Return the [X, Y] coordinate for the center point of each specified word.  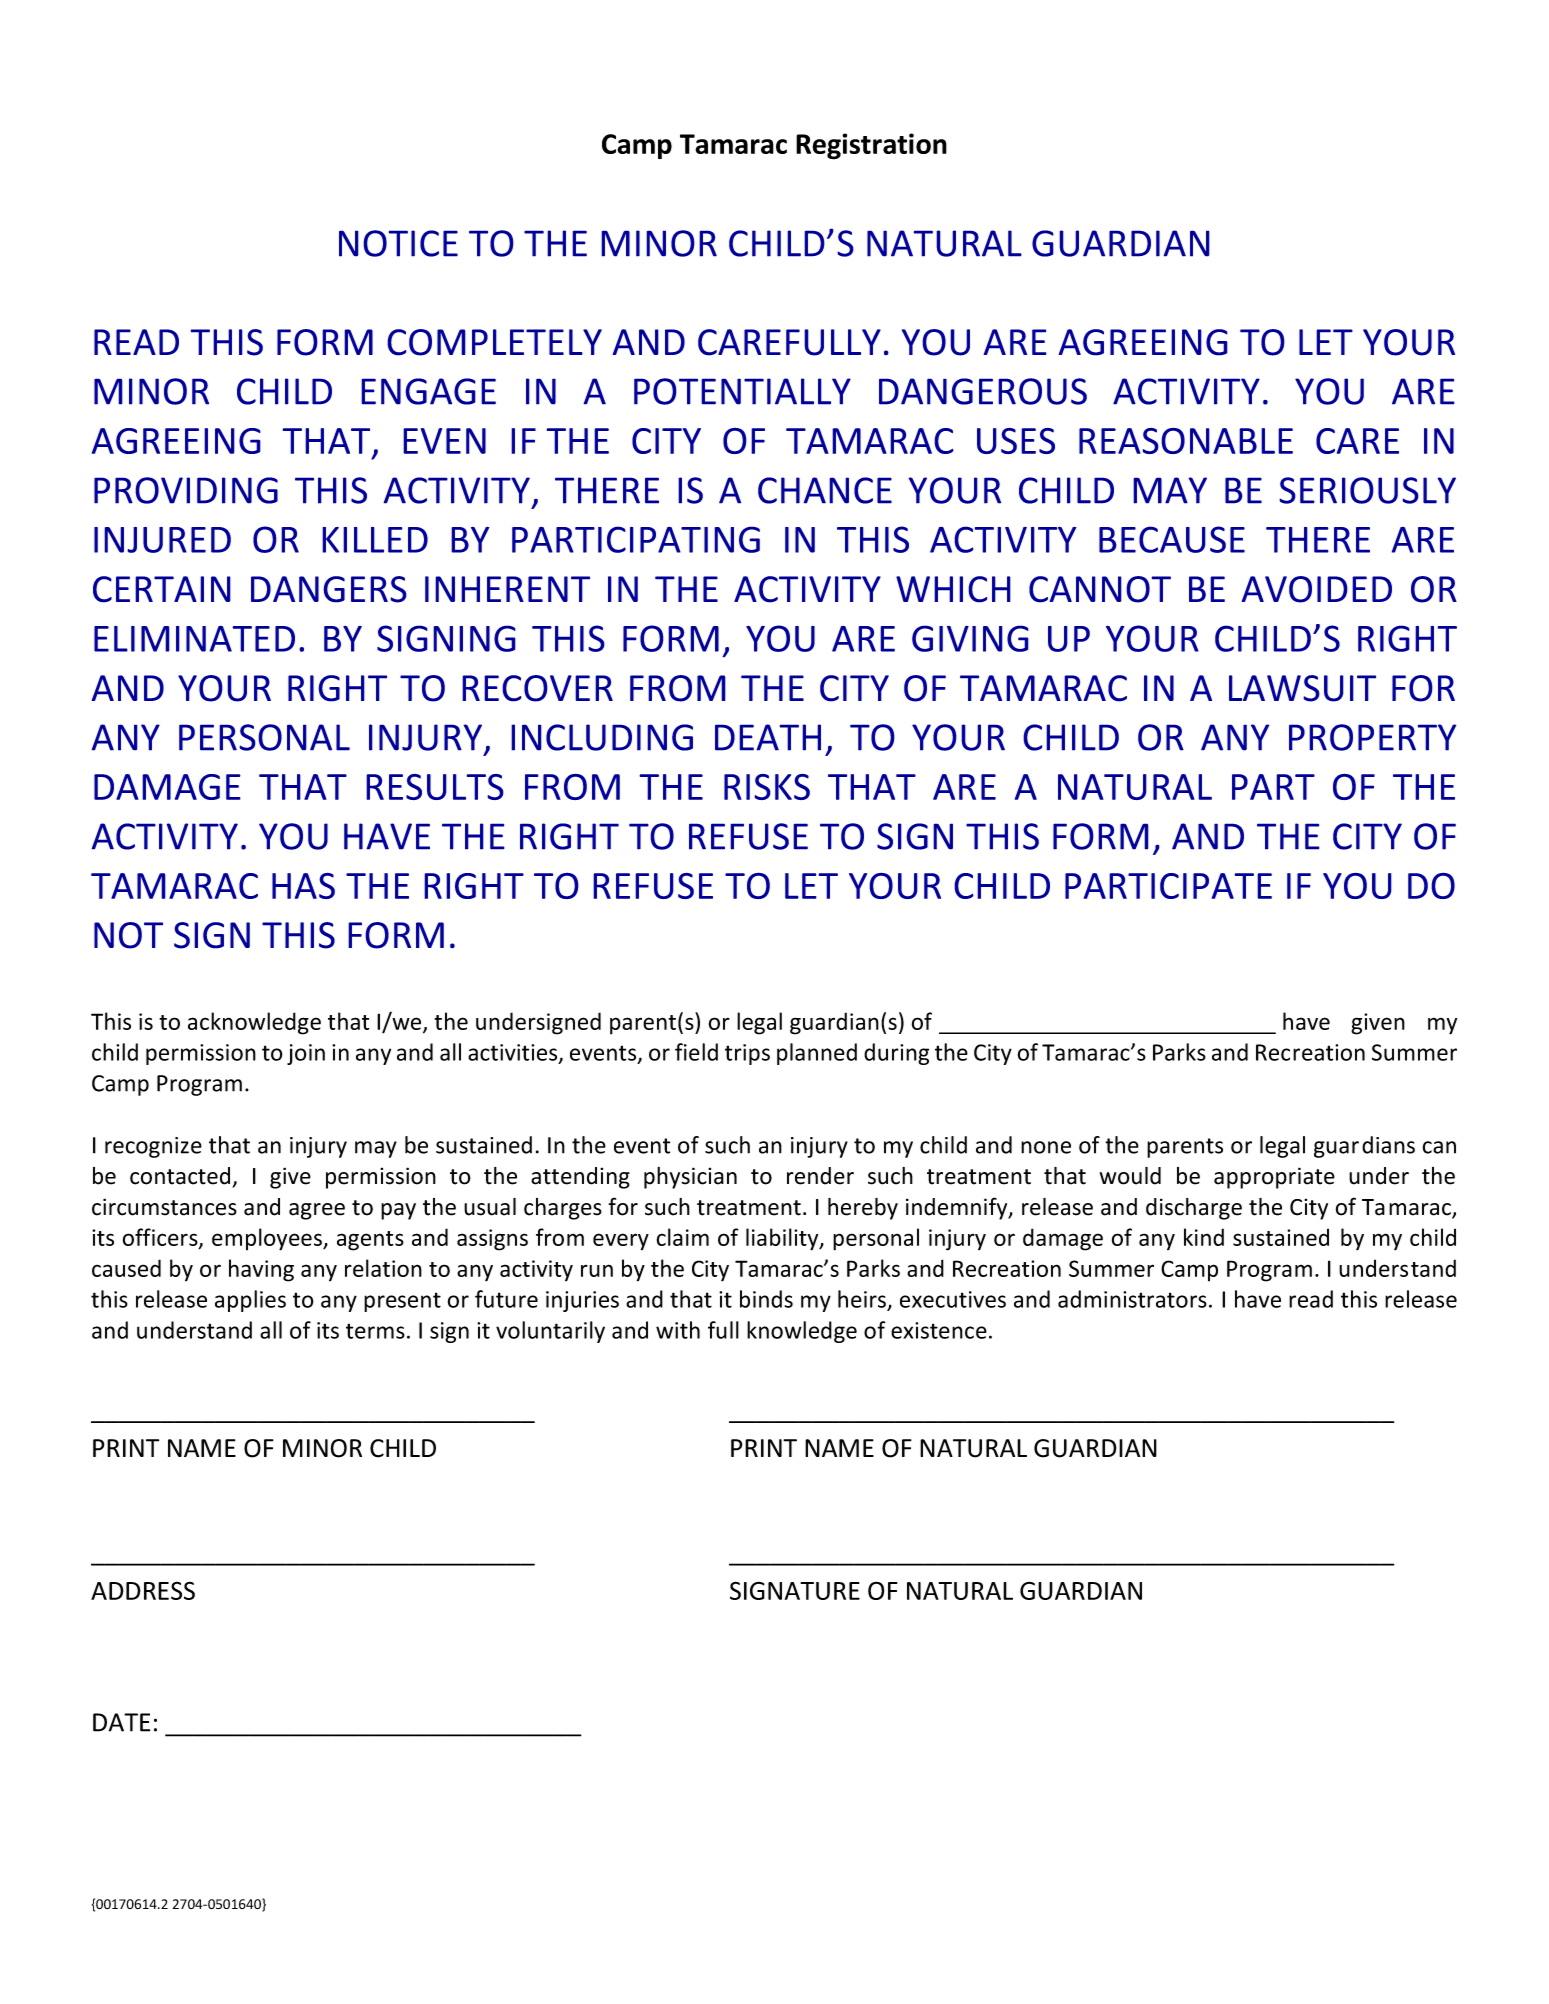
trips [747, 1054]
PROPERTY [1372, 737]
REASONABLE [1186, 440]
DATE [121, 1722]
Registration [871, 146]
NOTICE [398, 243]
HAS [303, 885]
